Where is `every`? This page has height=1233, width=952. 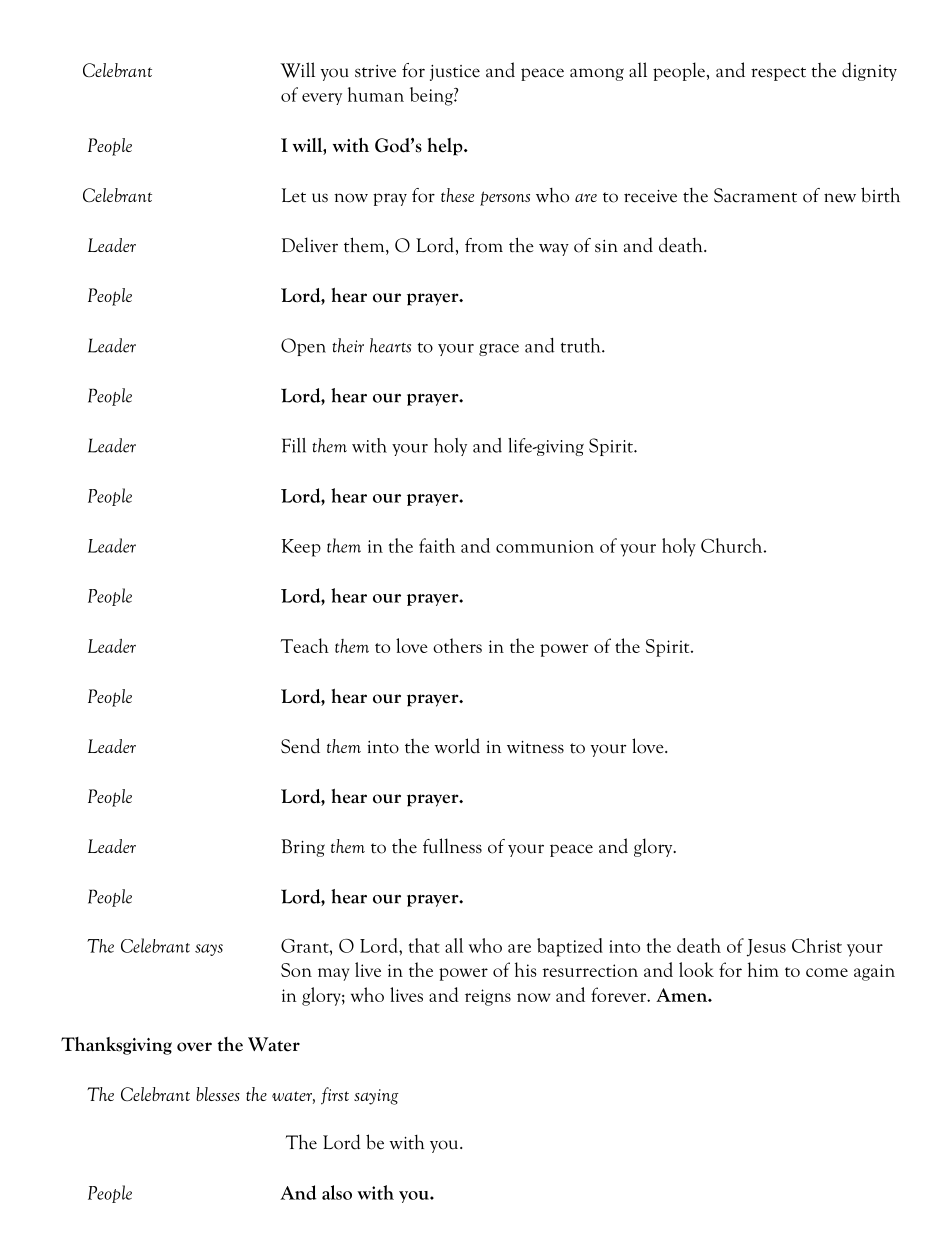 every is located at coordinates (322, 99).
